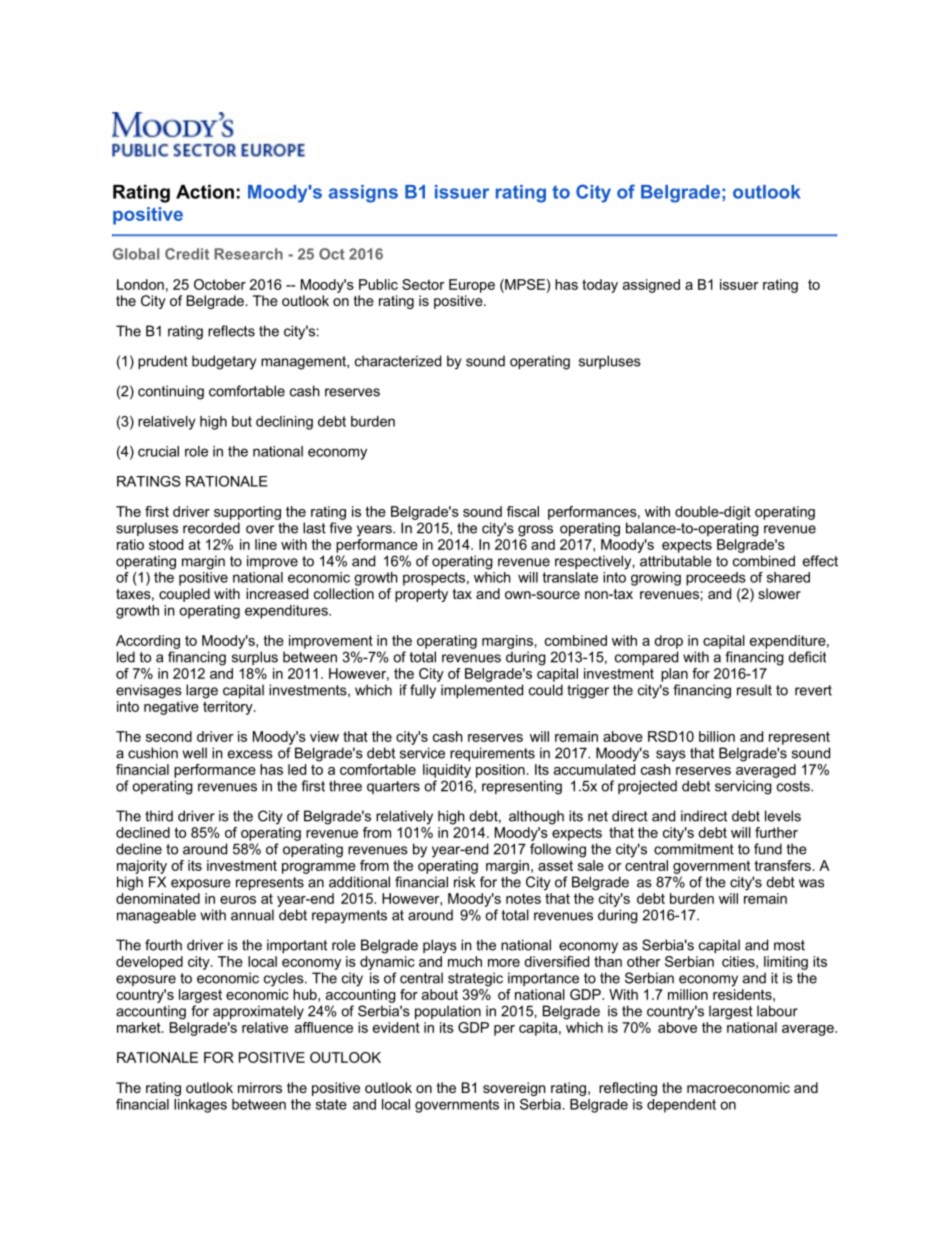 The height and width of the screenshot is (1233, 952). Describe the element at coordinates (238, 900) in the screenshot. I see `euros` at that location.
